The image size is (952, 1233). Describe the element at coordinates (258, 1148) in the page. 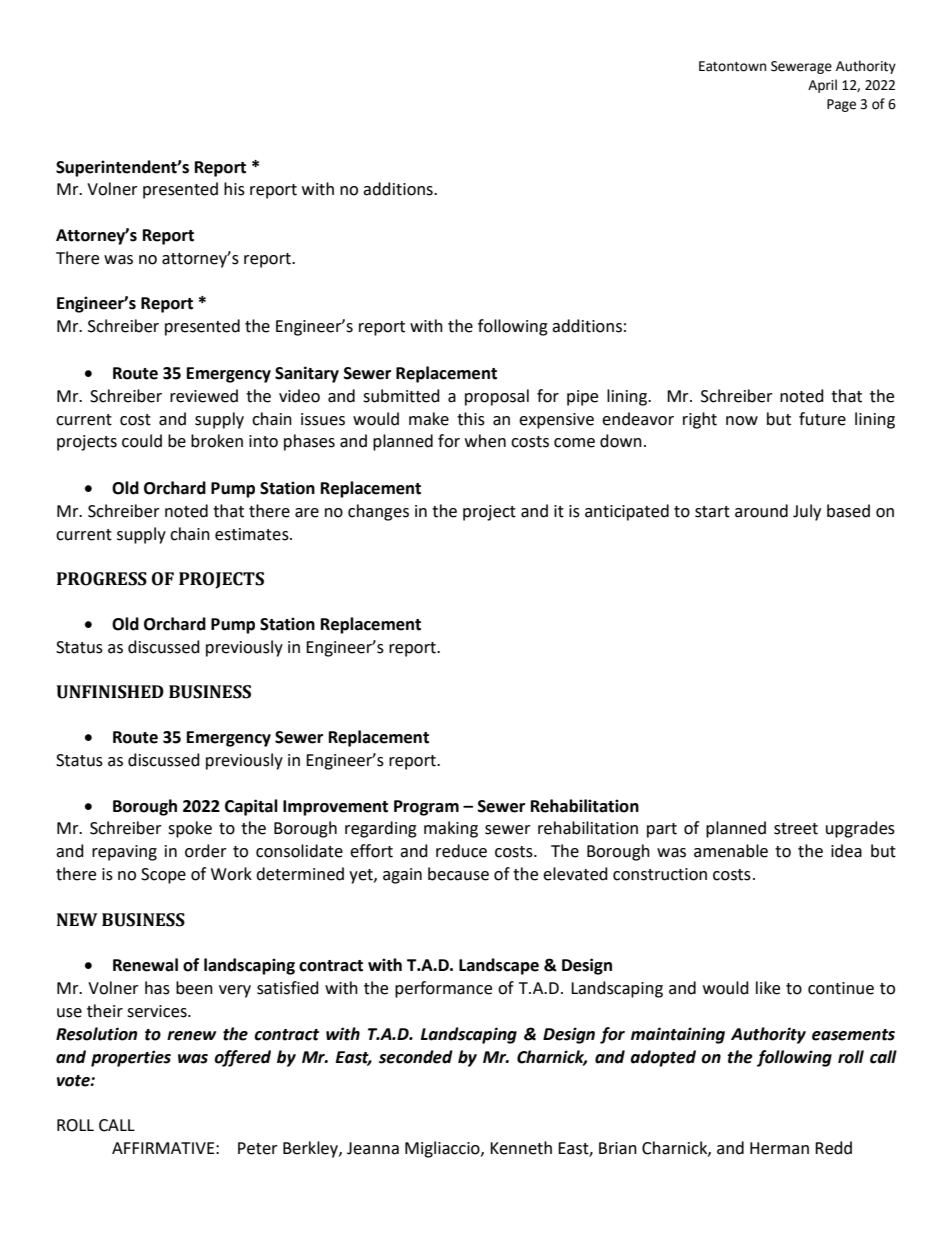

I see `Peter` at that location.
